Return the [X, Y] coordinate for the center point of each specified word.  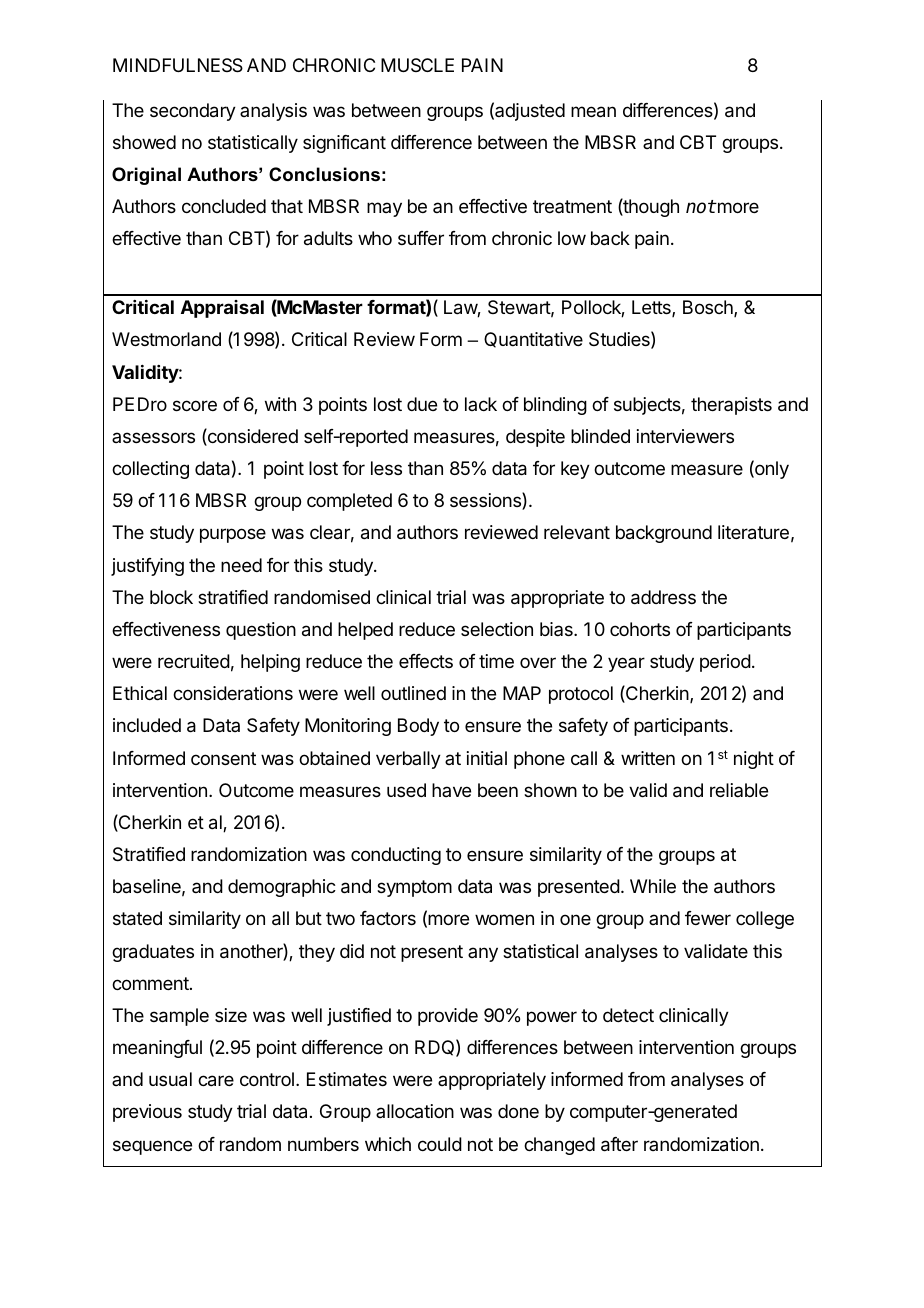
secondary [193, 112]
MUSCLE [417, 65]
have [451, 790]
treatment [572, 206]
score [195, 405]
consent [223, 758]
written [648, 758]
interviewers [685, 436]
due [422, 404]
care [216, 1081]
